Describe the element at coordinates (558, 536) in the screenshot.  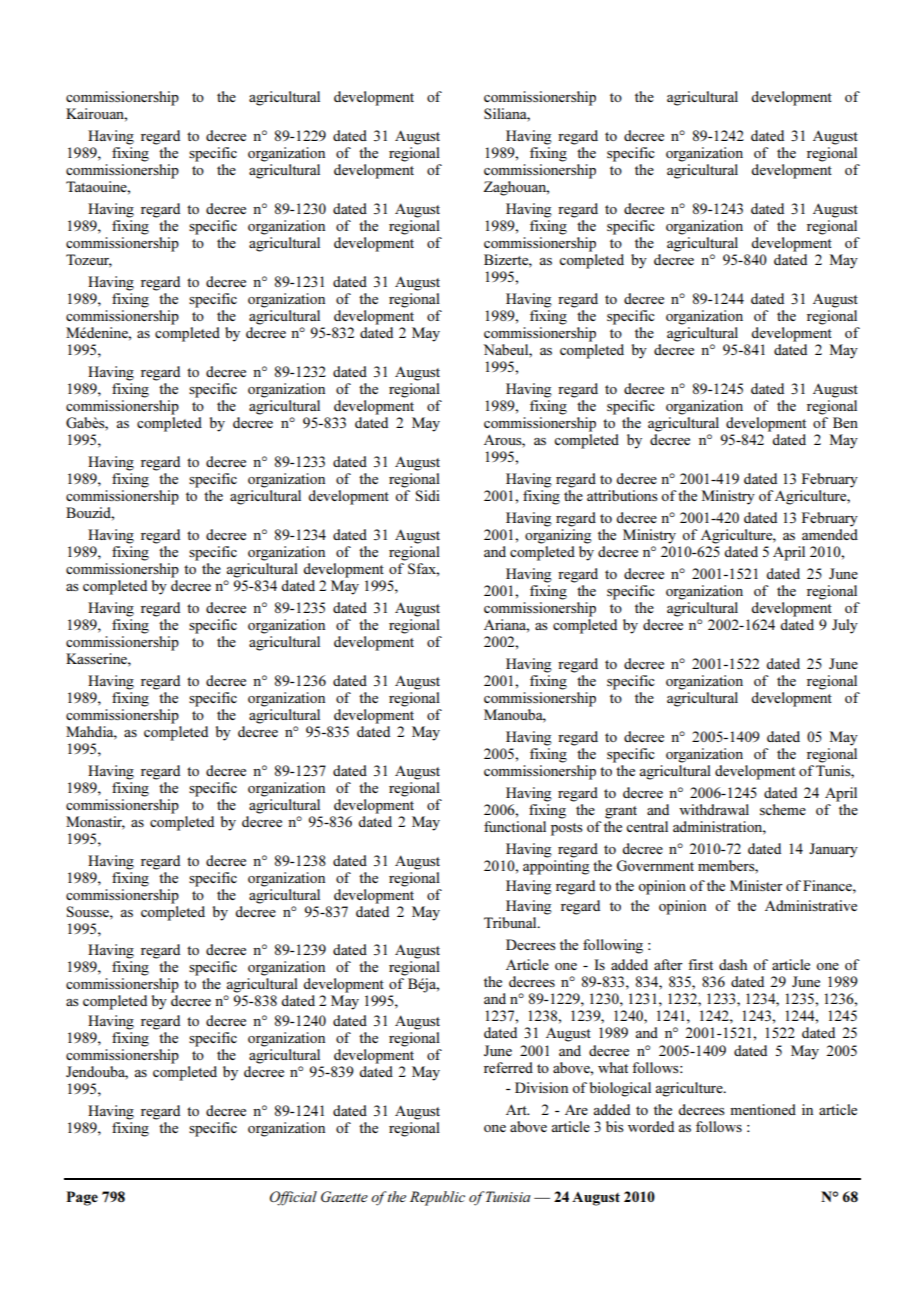
I see `organizing` at that location.
